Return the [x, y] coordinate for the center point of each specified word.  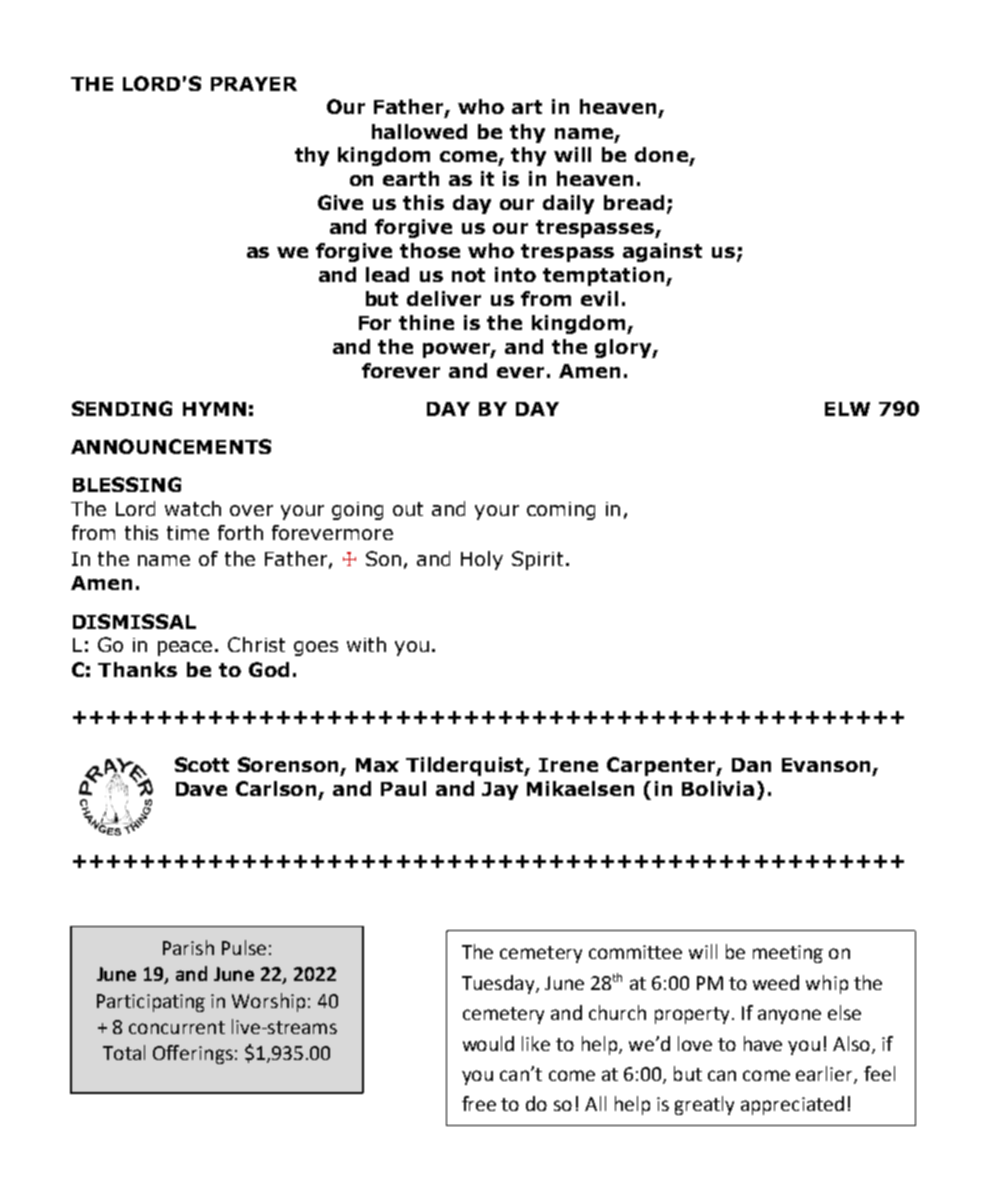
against [662, 252]
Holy [482, 560]
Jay [500, 791]
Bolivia [718, 788]
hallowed [419, 131]
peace [187, 648]
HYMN [214, 409]
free [479, 1103]
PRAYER [254, 84]
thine [426, 322]
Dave [201, 789]
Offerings [193, 1054]
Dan [751, 765]
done [661, 154]
